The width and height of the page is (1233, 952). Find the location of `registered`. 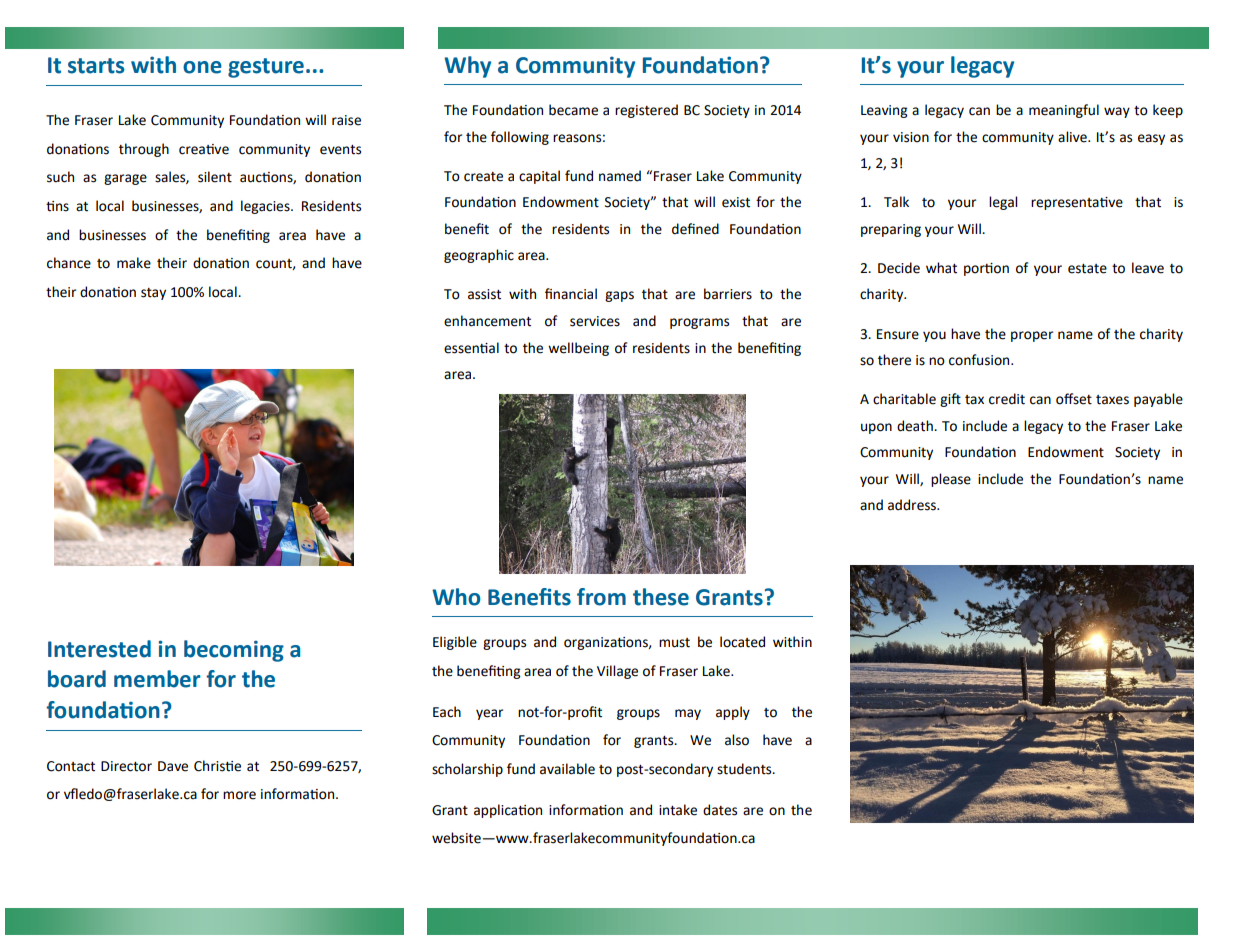

registered is located at coordinates (646, 111).
